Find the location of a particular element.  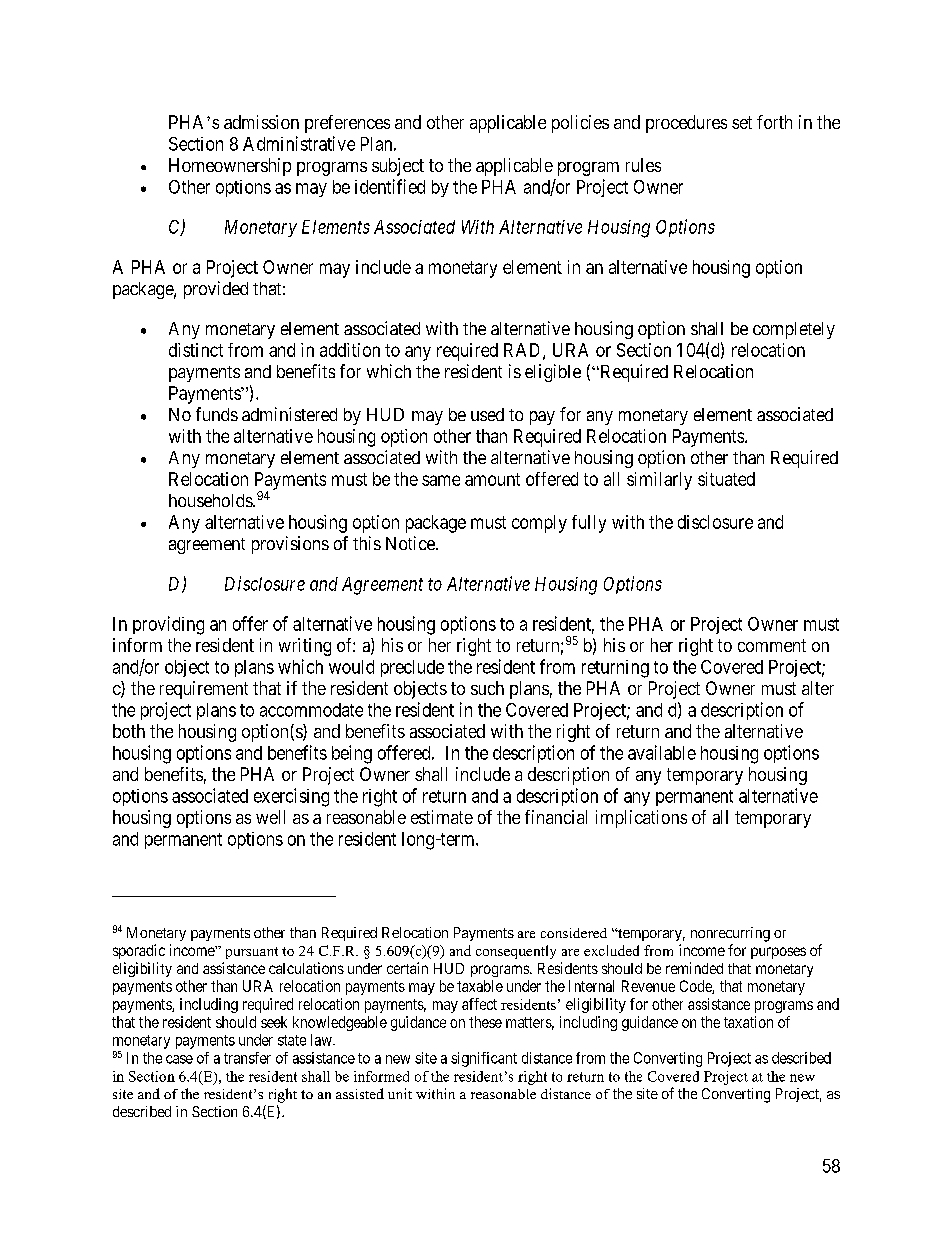

well is located at coordinates (270, 817).
